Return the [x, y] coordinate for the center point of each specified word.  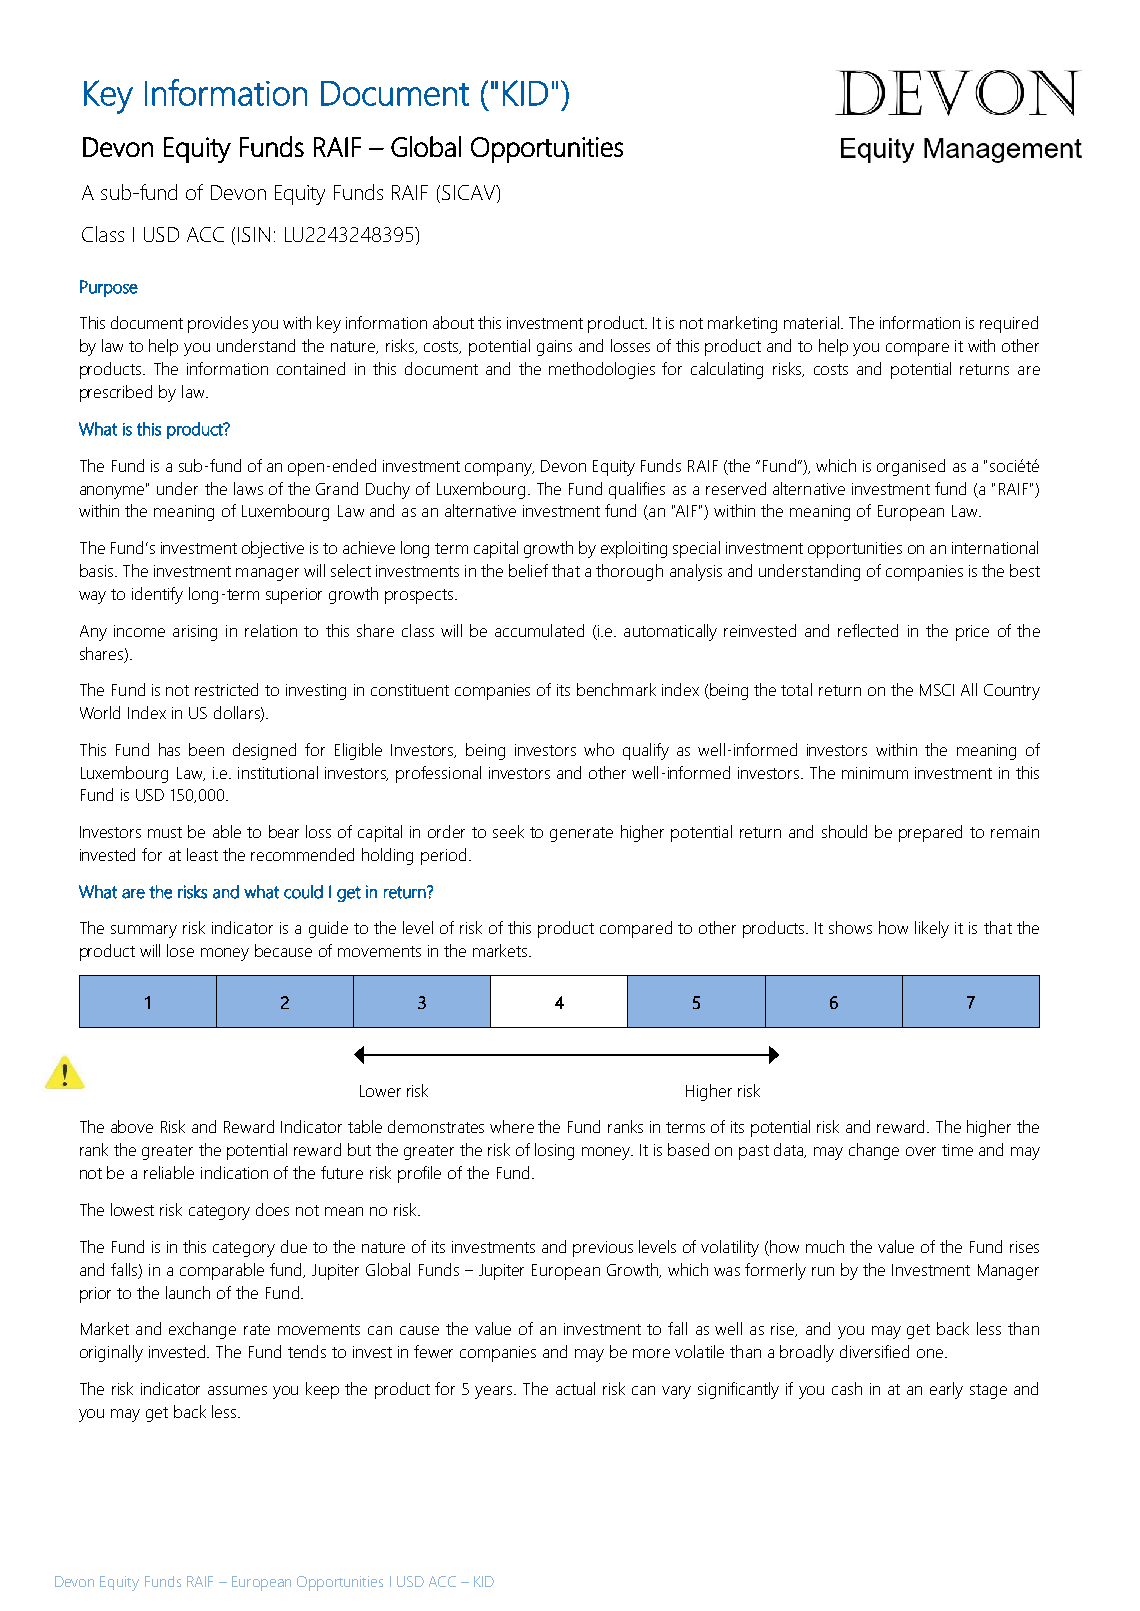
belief [528, 570]
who [599, 749]
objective [273, 549]
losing [554, 1151]
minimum [875, 773]
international [995, 547]
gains [554, 348]
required [1009, 324]
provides [218, 324]
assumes [237, 1390]
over [921, 1151]
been [206, 749]
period [443, 856]
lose [180, 950]
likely [932, 929]
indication [234, 1172]
